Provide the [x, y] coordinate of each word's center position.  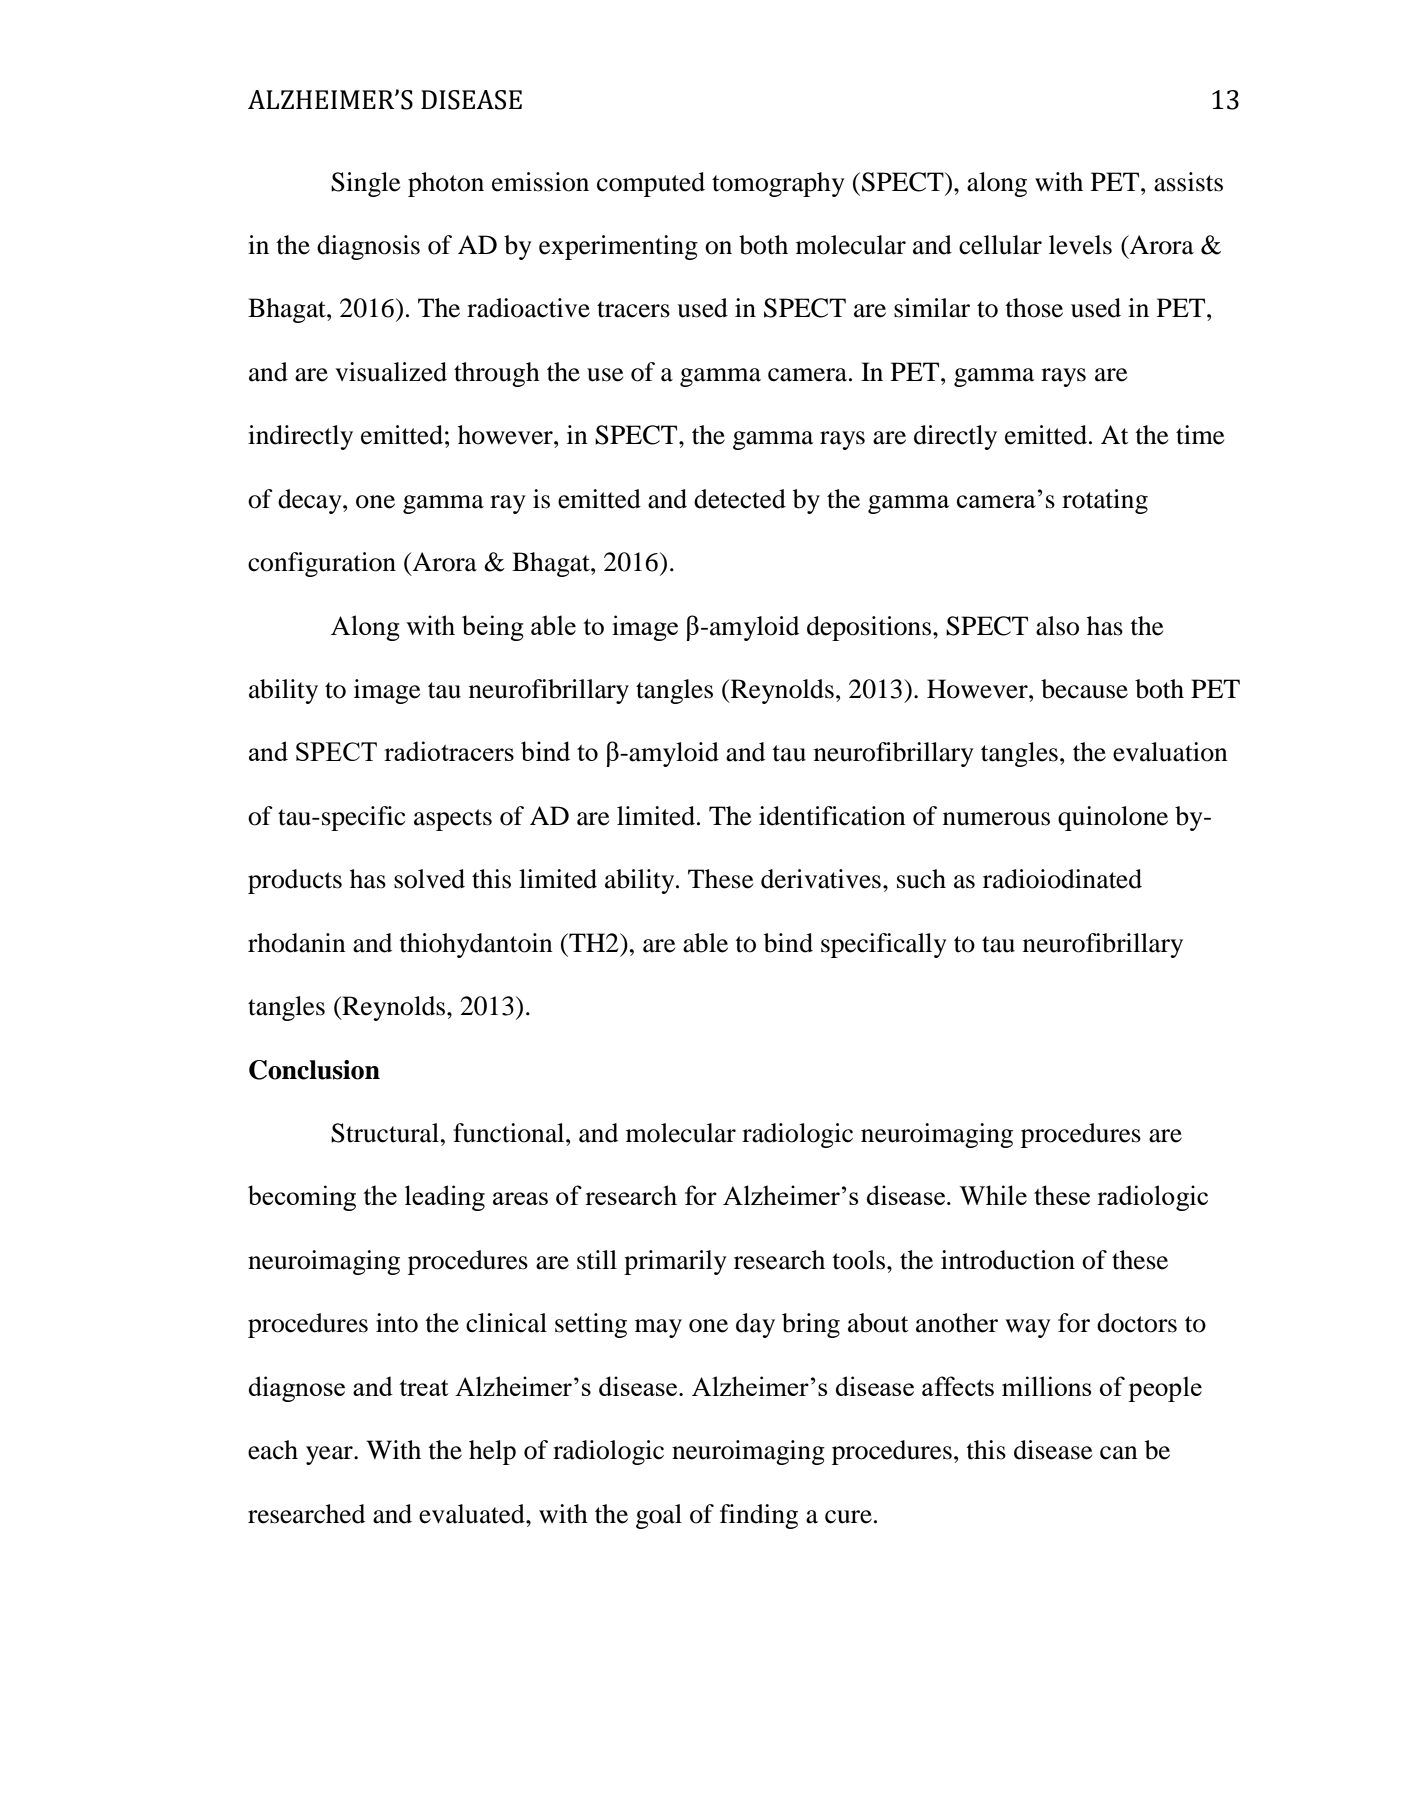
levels [1080, 245]
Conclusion [314, 1070]
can [1119, 1453]
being [493, 628]
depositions [869, 628]
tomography [778, 184]
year [330, 1455]
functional [510, 1133]
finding [759, 1516]
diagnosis [368, 247]
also [1057, 626]
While [993, 1195]
